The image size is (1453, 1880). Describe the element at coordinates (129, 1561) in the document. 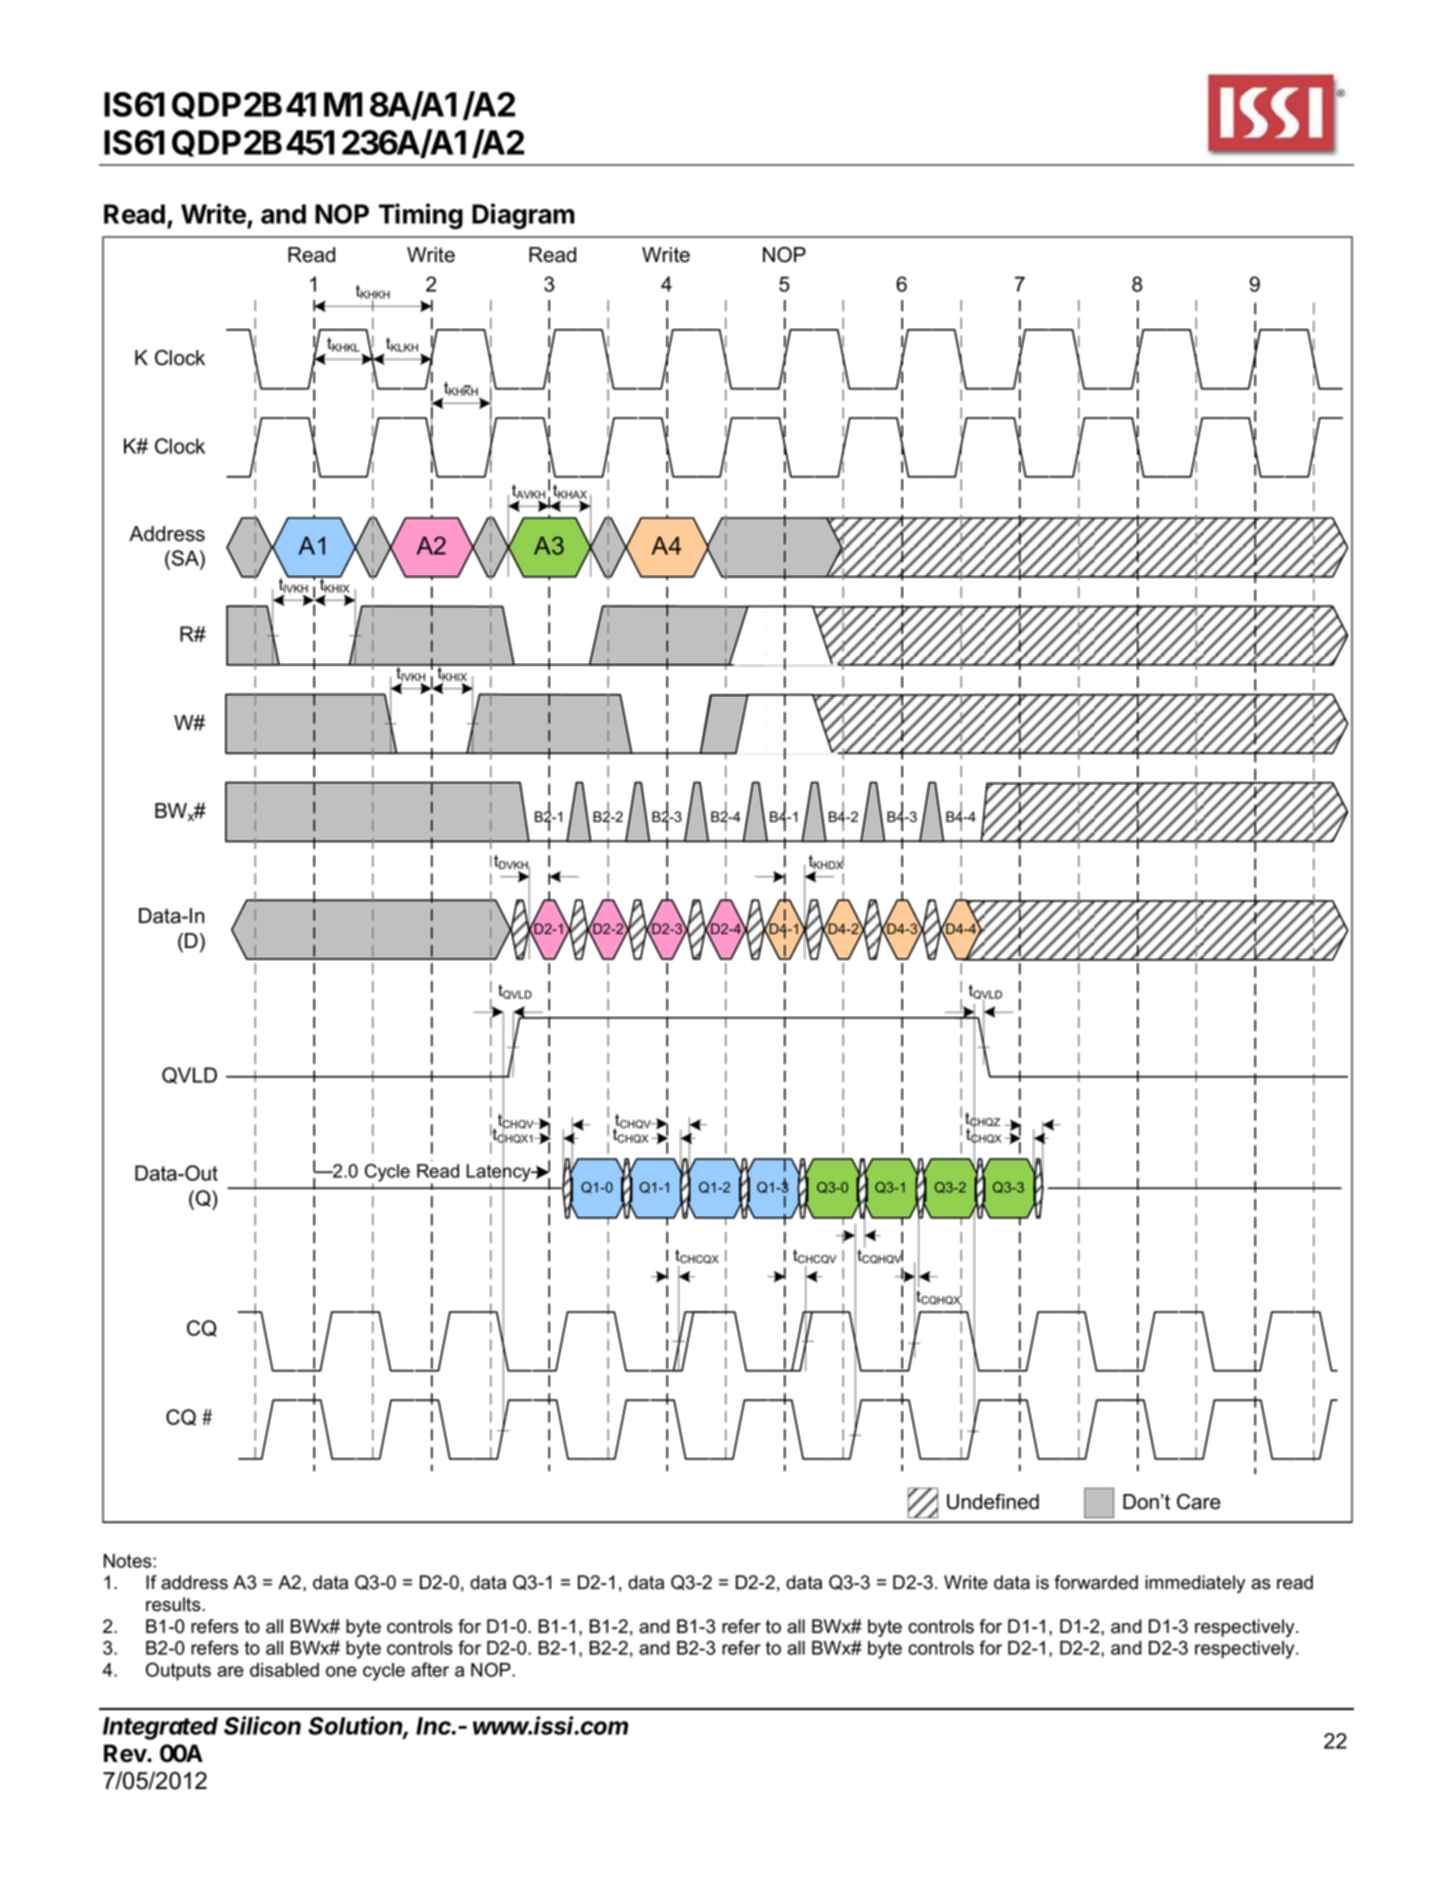

I see `Notes` at that location.
